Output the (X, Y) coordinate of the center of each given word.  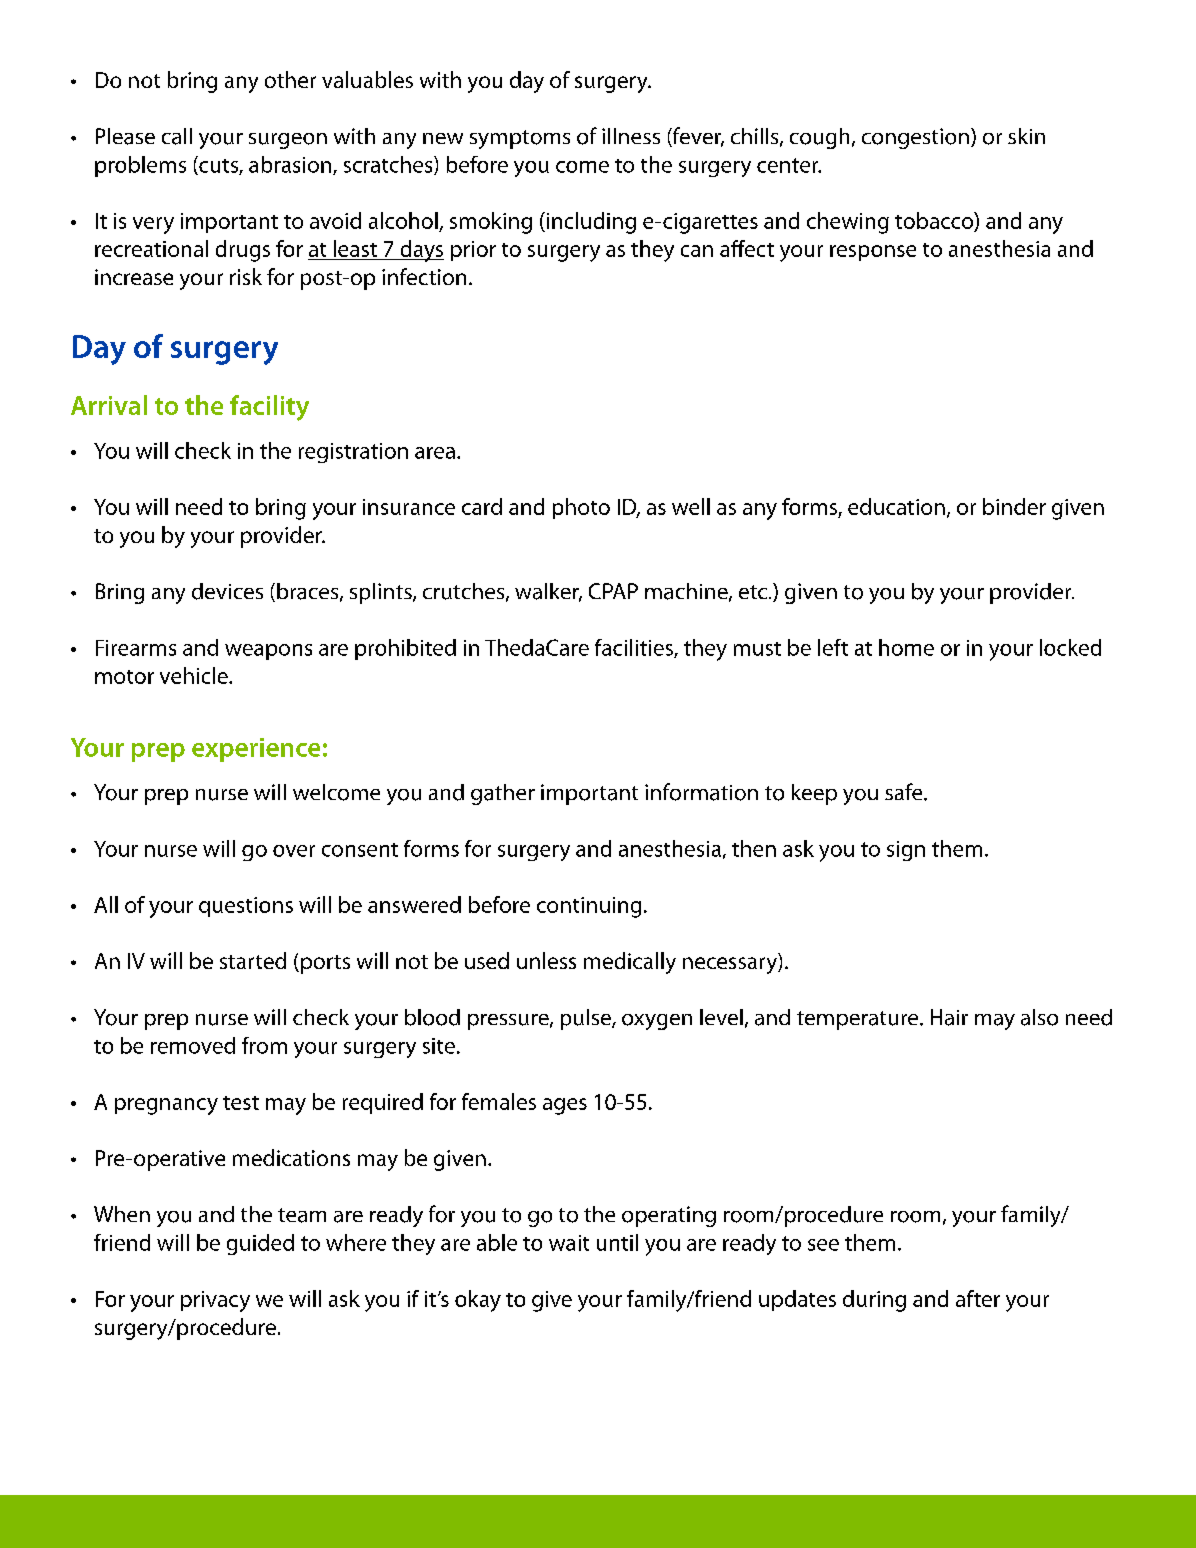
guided (260, 1244)
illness (631, 136)
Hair (949, 1017)
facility (269, 408)
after (978, 1298)
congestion (915, 138)
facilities (635, 648)
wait (569, 1243)
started (253, 960)
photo (581, 508)
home (906, 647)
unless (546, 960)
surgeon (288, 141)
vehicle (195, 675)
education (896, 506)
